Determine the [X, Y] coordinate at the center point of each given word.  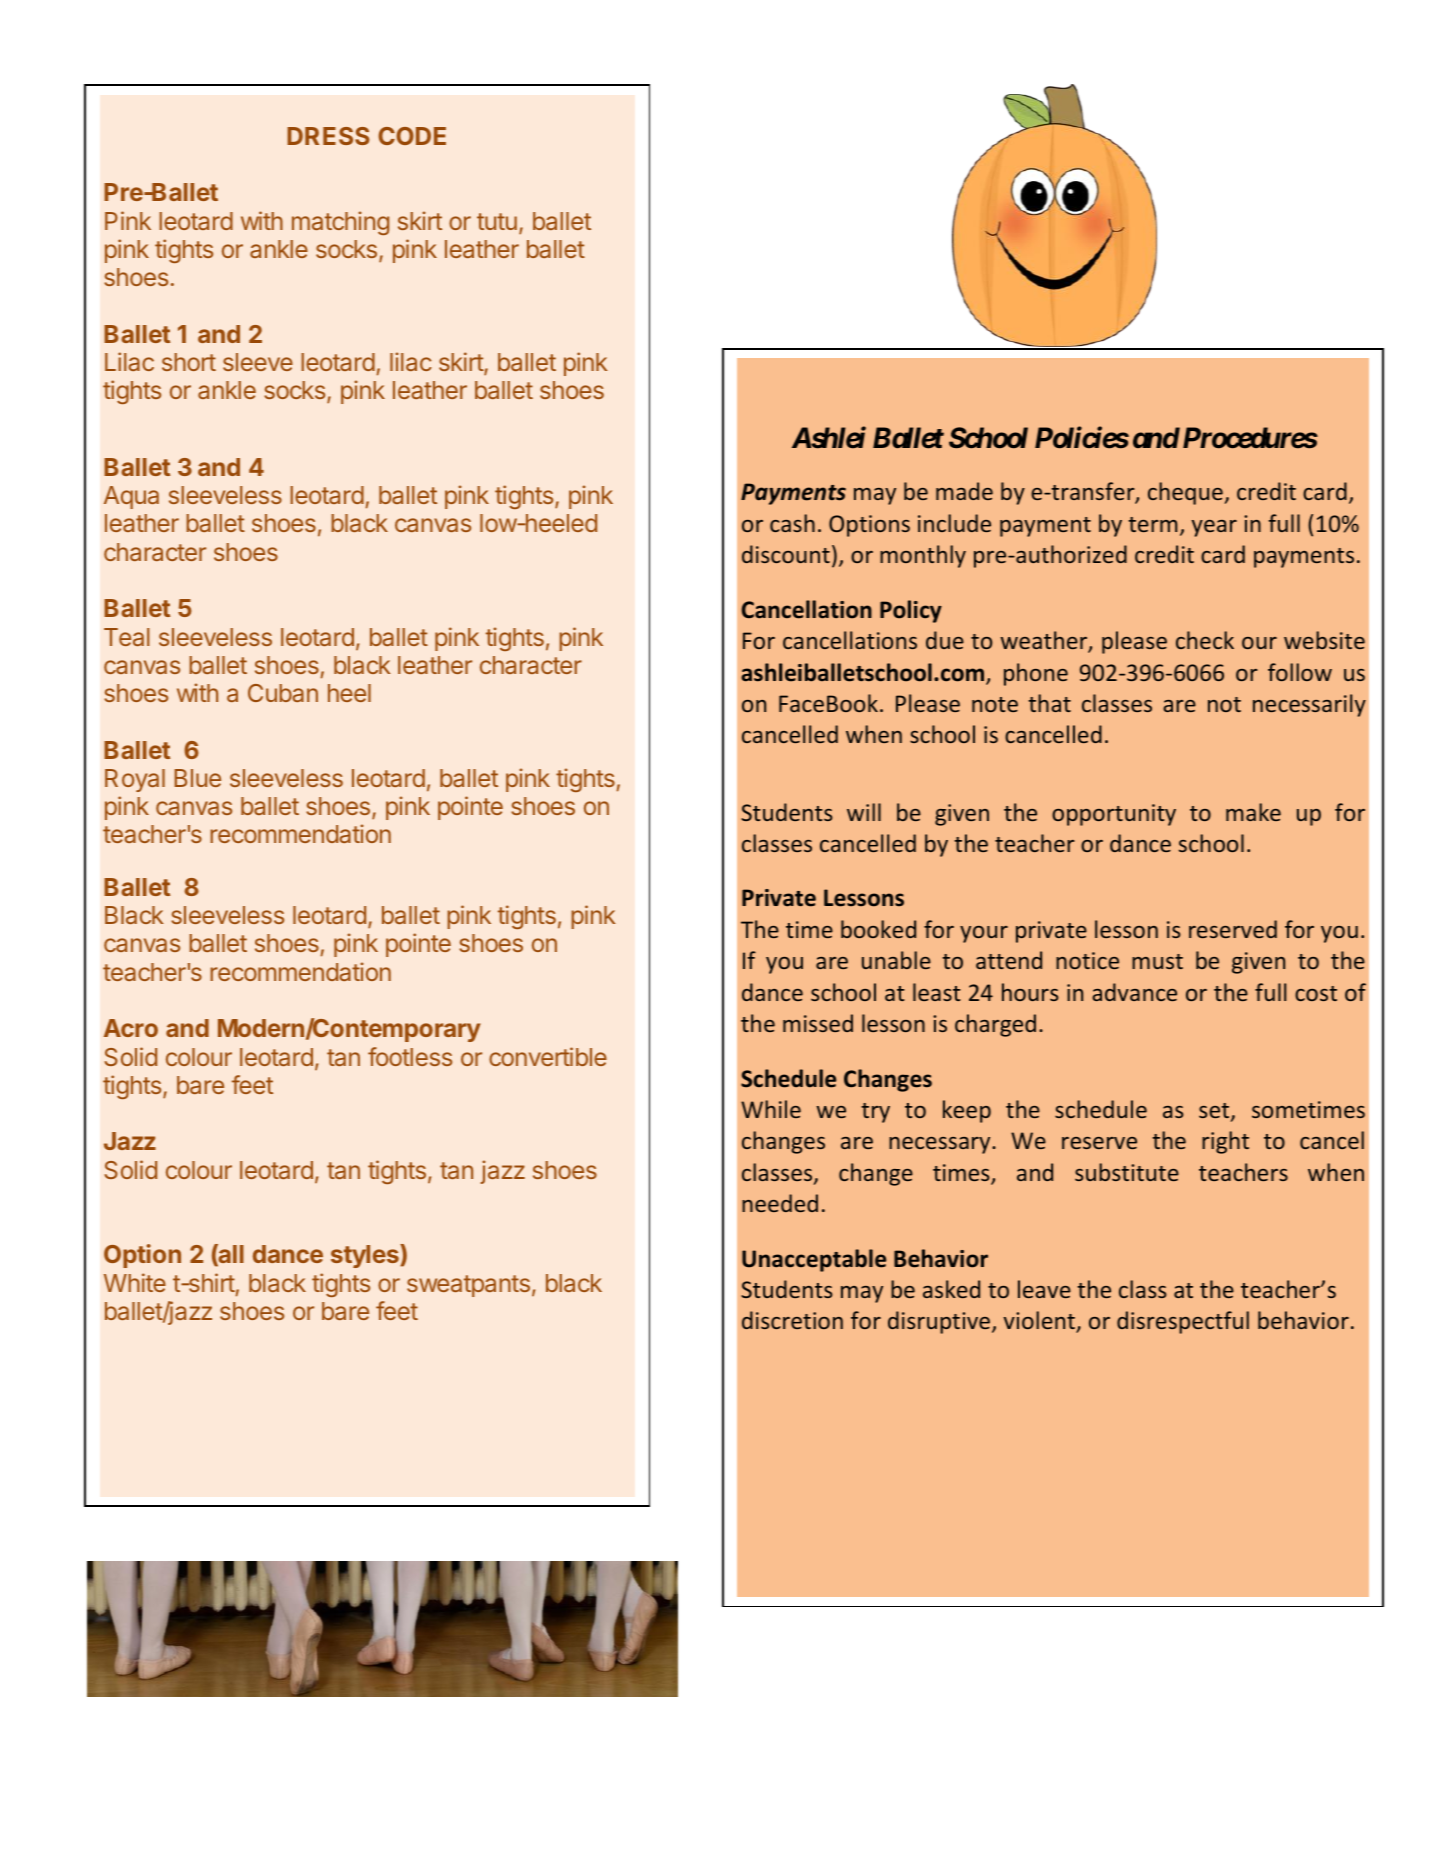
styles [366, 1256]
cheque [1186, 493]
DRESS [328, 136]
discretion [792, 1320]
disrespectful [1183, 1322]
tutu [497, 221]
